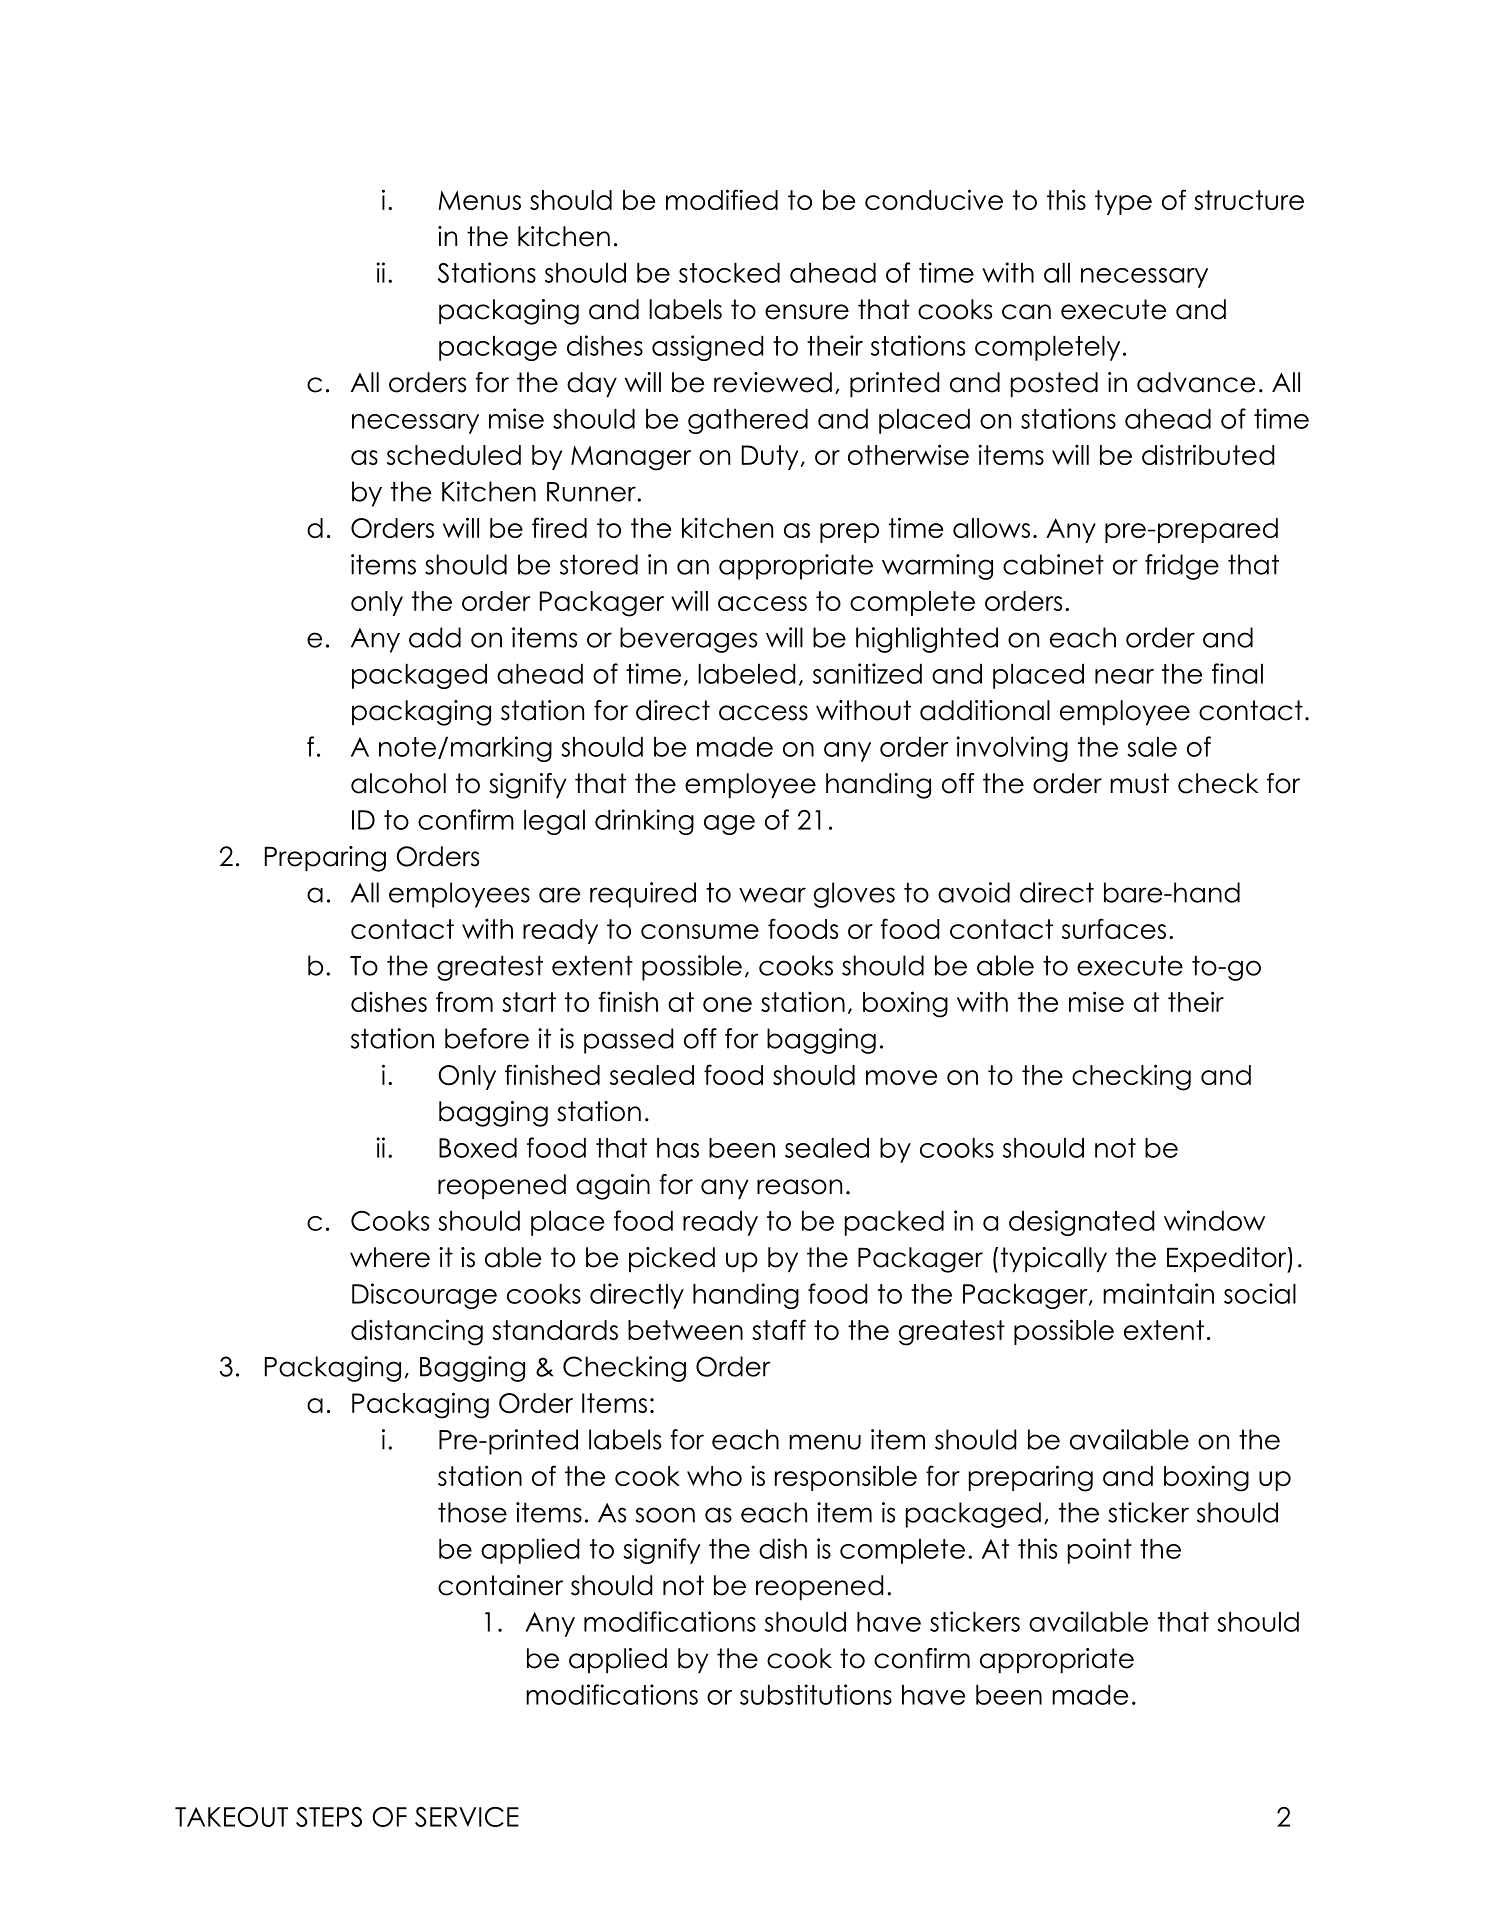  What do you see at coordinates (1123, 202) in the document?
I see `type` at bounding box center [1123, 202].
